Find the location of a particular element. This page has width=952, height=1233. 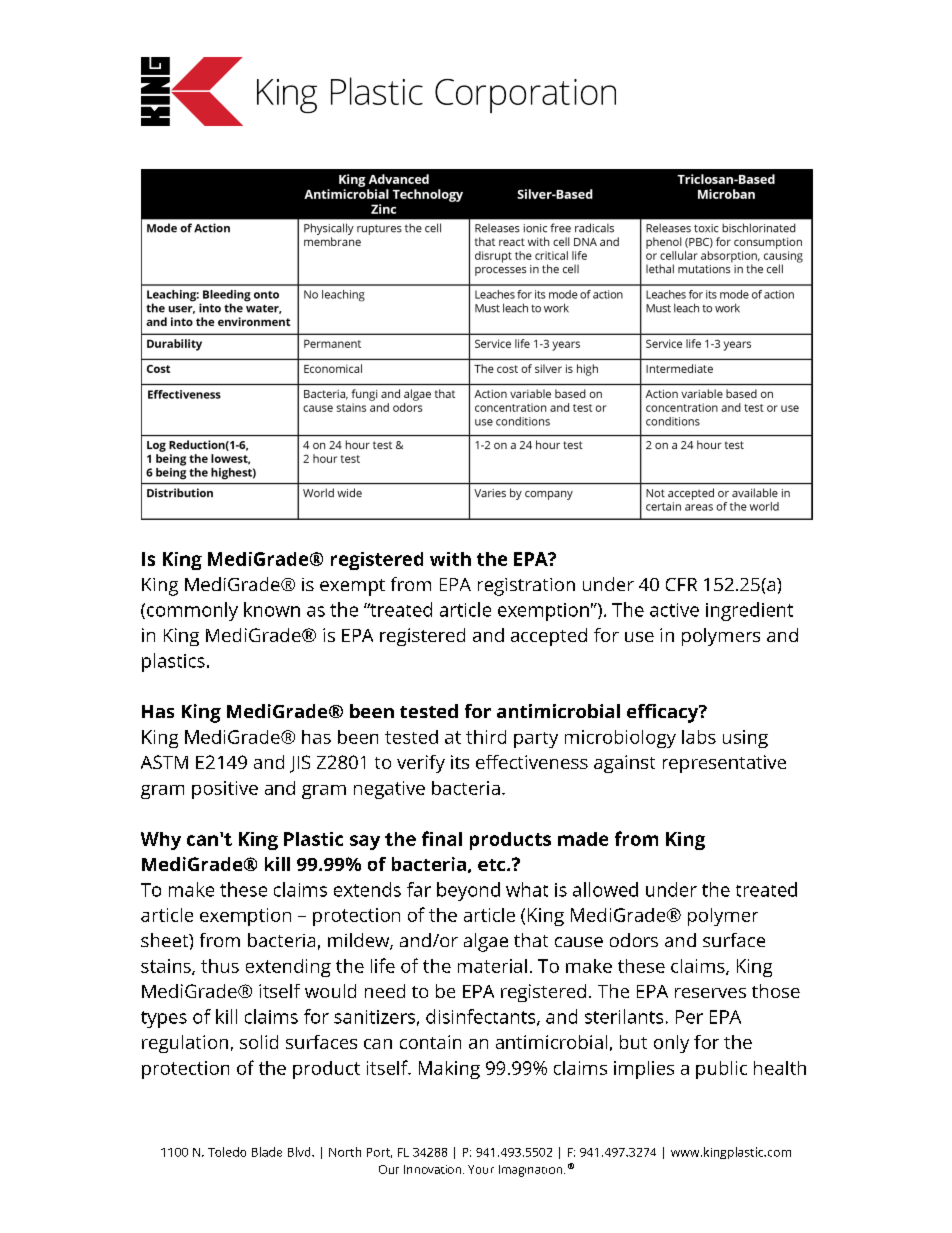

verify is located at coordinates (421, 764).
